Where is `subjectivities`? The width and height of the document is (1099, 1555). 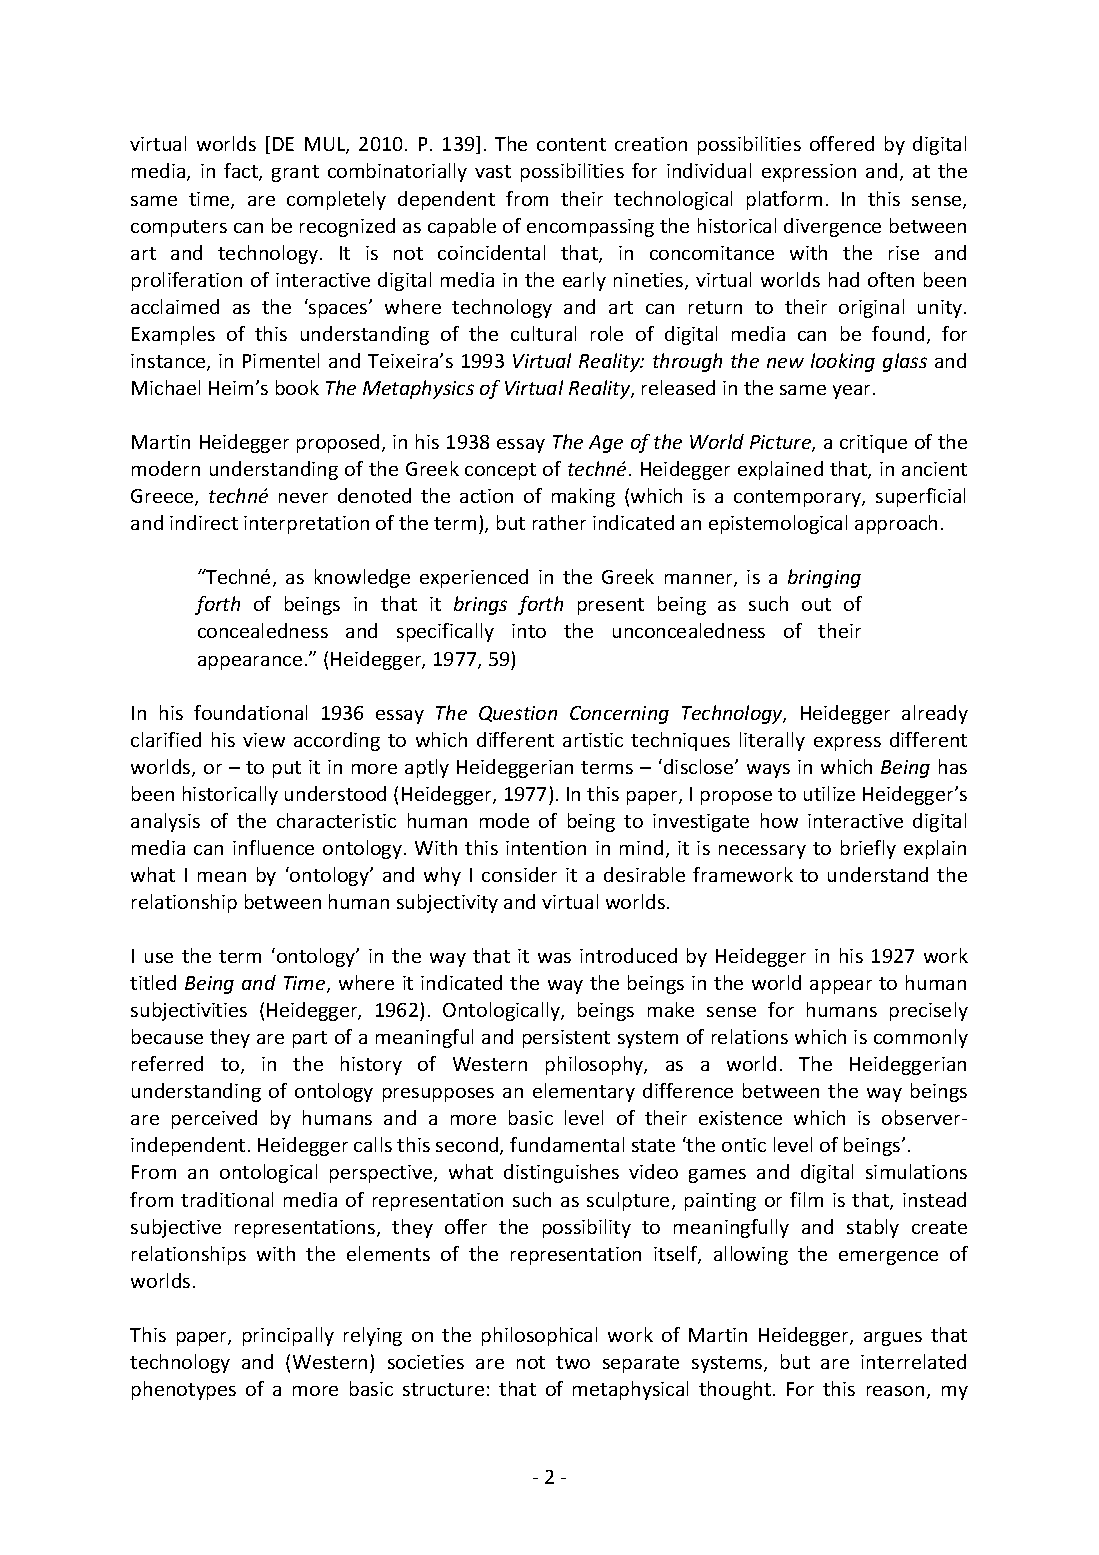 subjectivities is located at coordinates (189, 1011).
